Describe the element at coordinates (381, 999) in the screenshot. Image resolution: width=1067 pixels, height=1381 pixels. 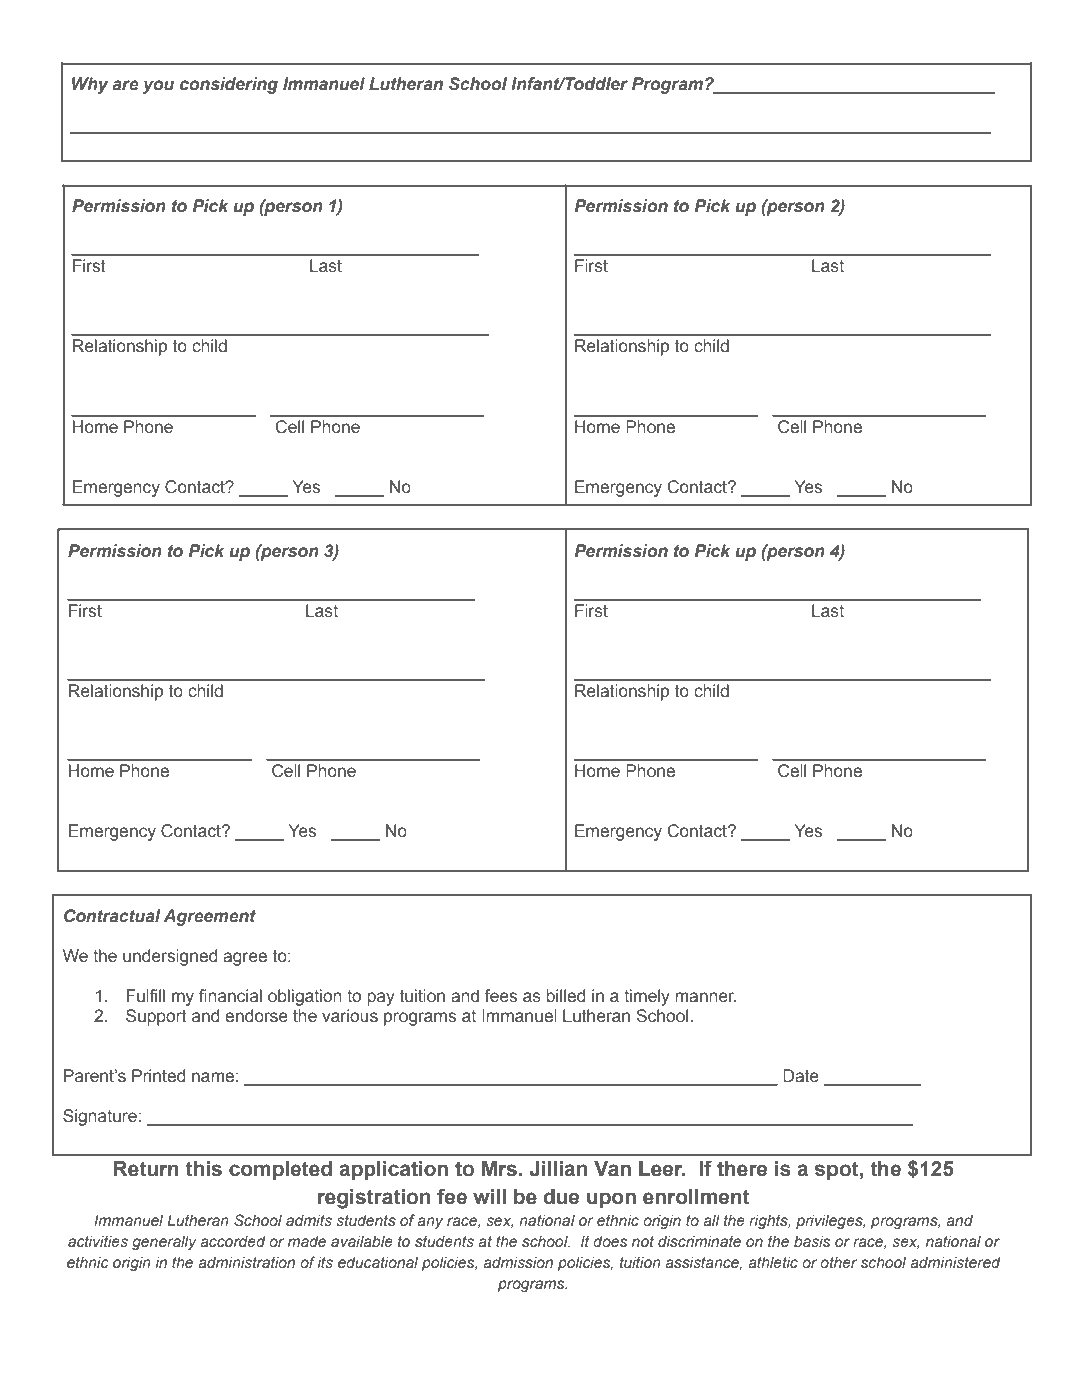
I see `pay` at that location.
